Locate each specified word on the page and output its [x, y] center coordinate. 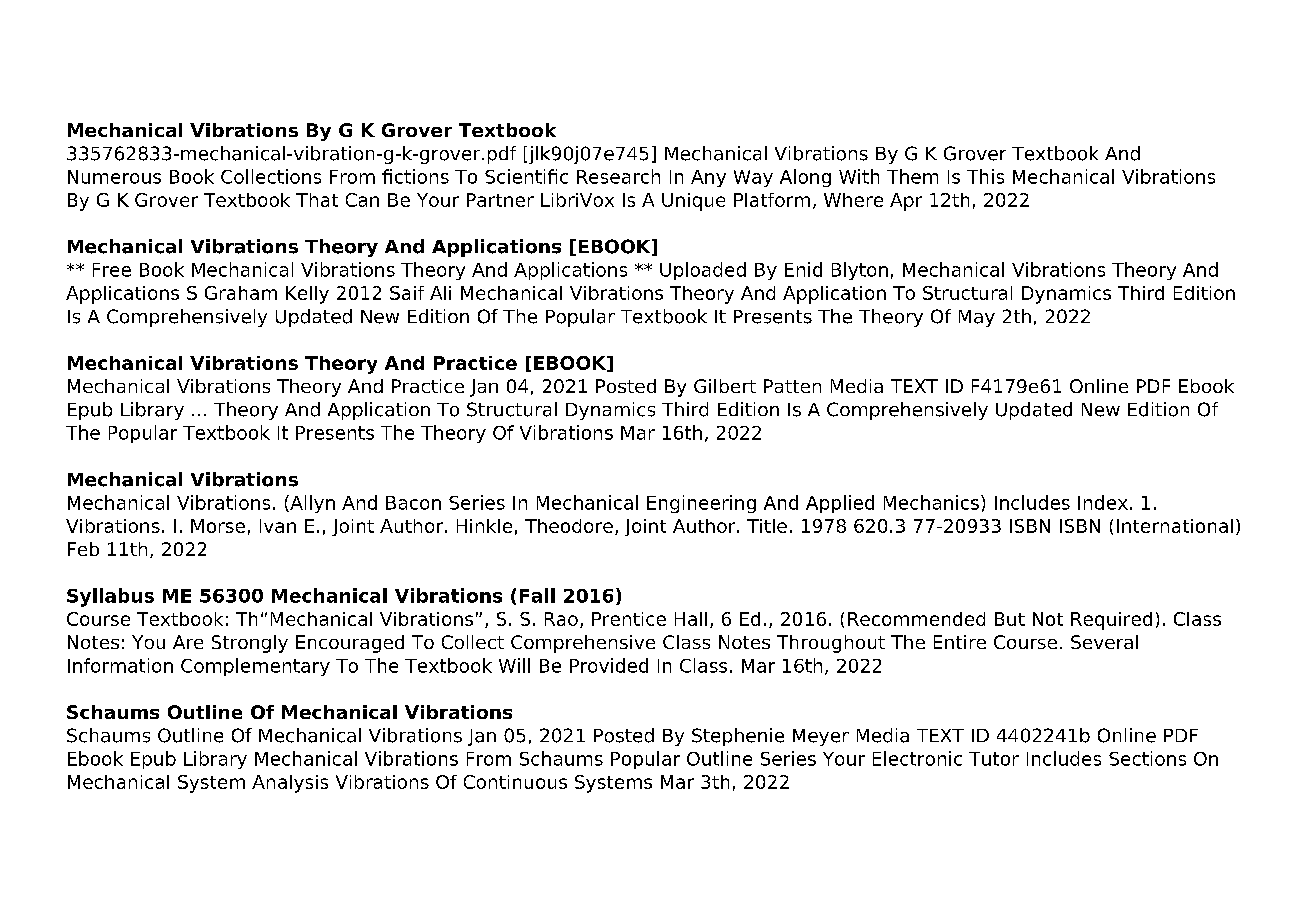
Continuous [515, 782]
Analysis [290, 784]
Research [618, 176]
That [317, 200]
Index [1103, 502]
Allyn [311, 504]
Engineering [701, 504]
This [985, 176]
